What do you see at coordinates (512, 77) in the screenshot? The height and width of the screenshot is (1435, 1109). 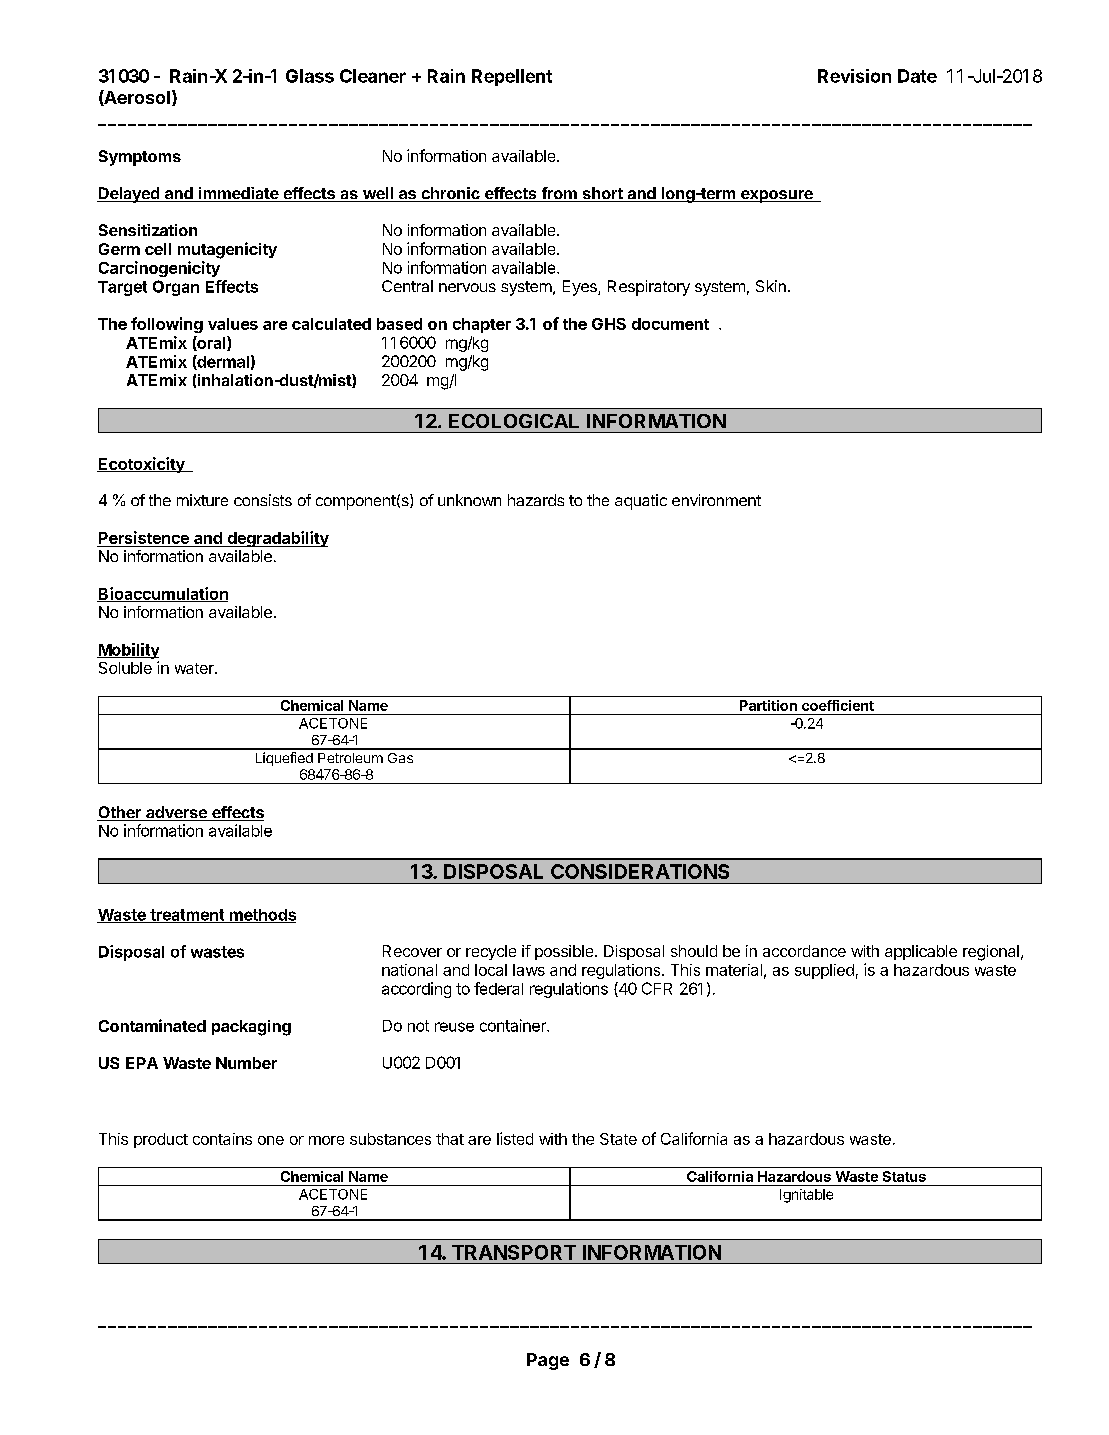 I see `Repellent` at bounding box center [512, 77].
